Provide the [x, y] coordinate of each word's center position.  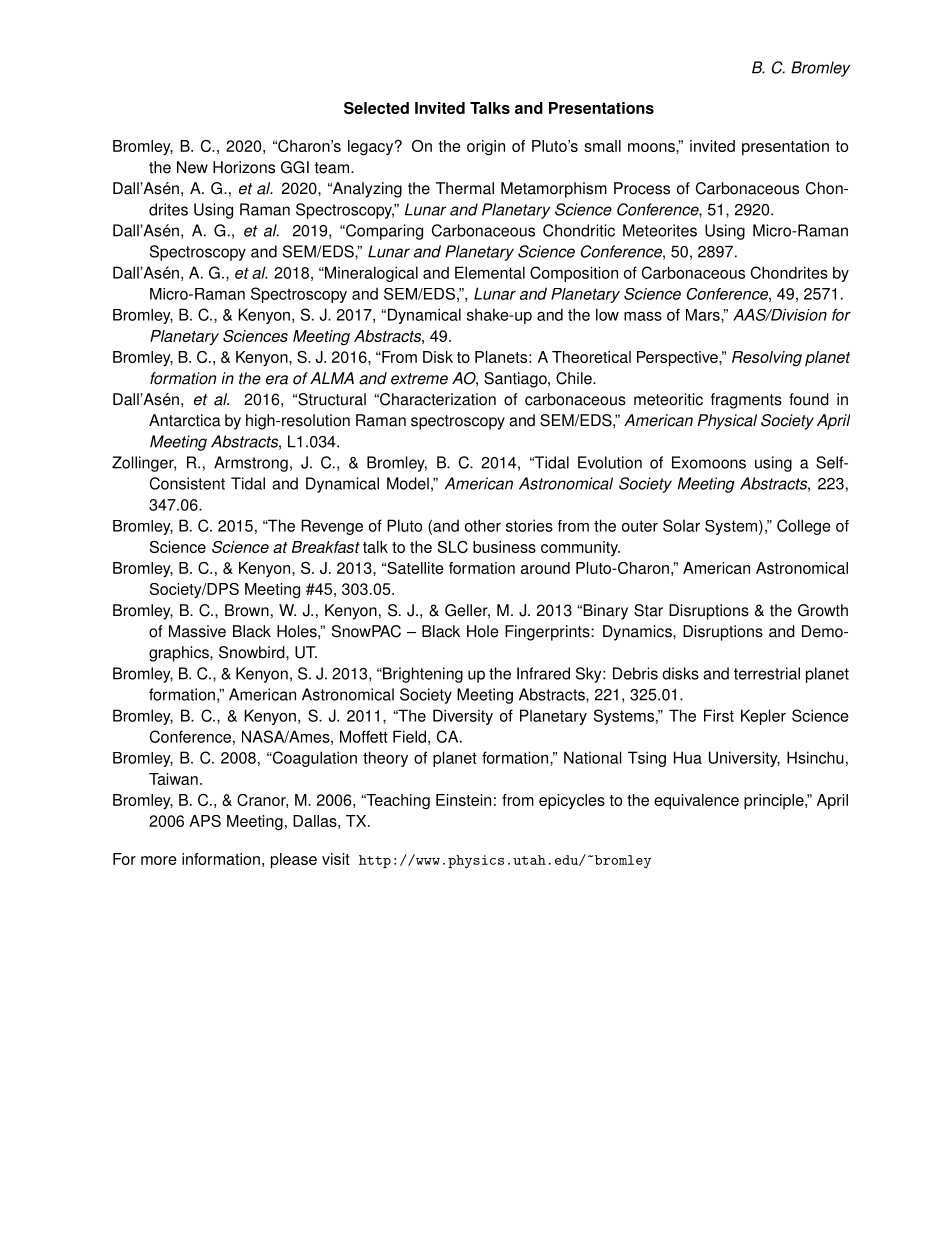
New [192, 167]
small [602, 146]
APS [205, 821]
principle [775, 802]
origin [486, 148]
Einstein [463, 800]
